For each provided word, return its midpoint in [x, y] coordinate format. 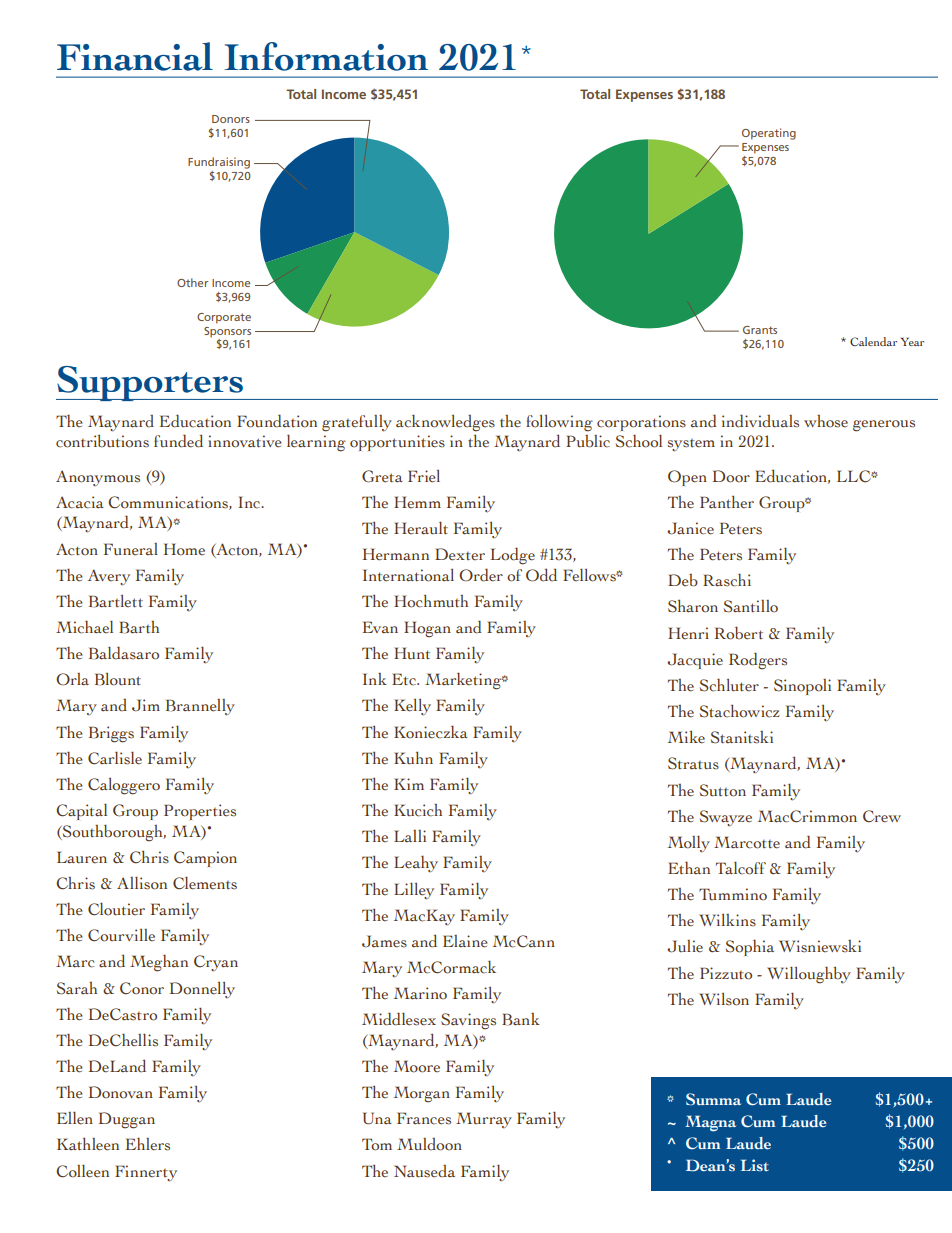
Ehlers [148, 1144]
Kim [409, 784]
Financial [135, 56]
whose [826, 421]
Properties [200, 812]
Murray [484, 1120]
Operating [769, 134]
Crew [882, 816]
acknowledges [445, 423]
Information [326, 56]
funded [178, 441]
